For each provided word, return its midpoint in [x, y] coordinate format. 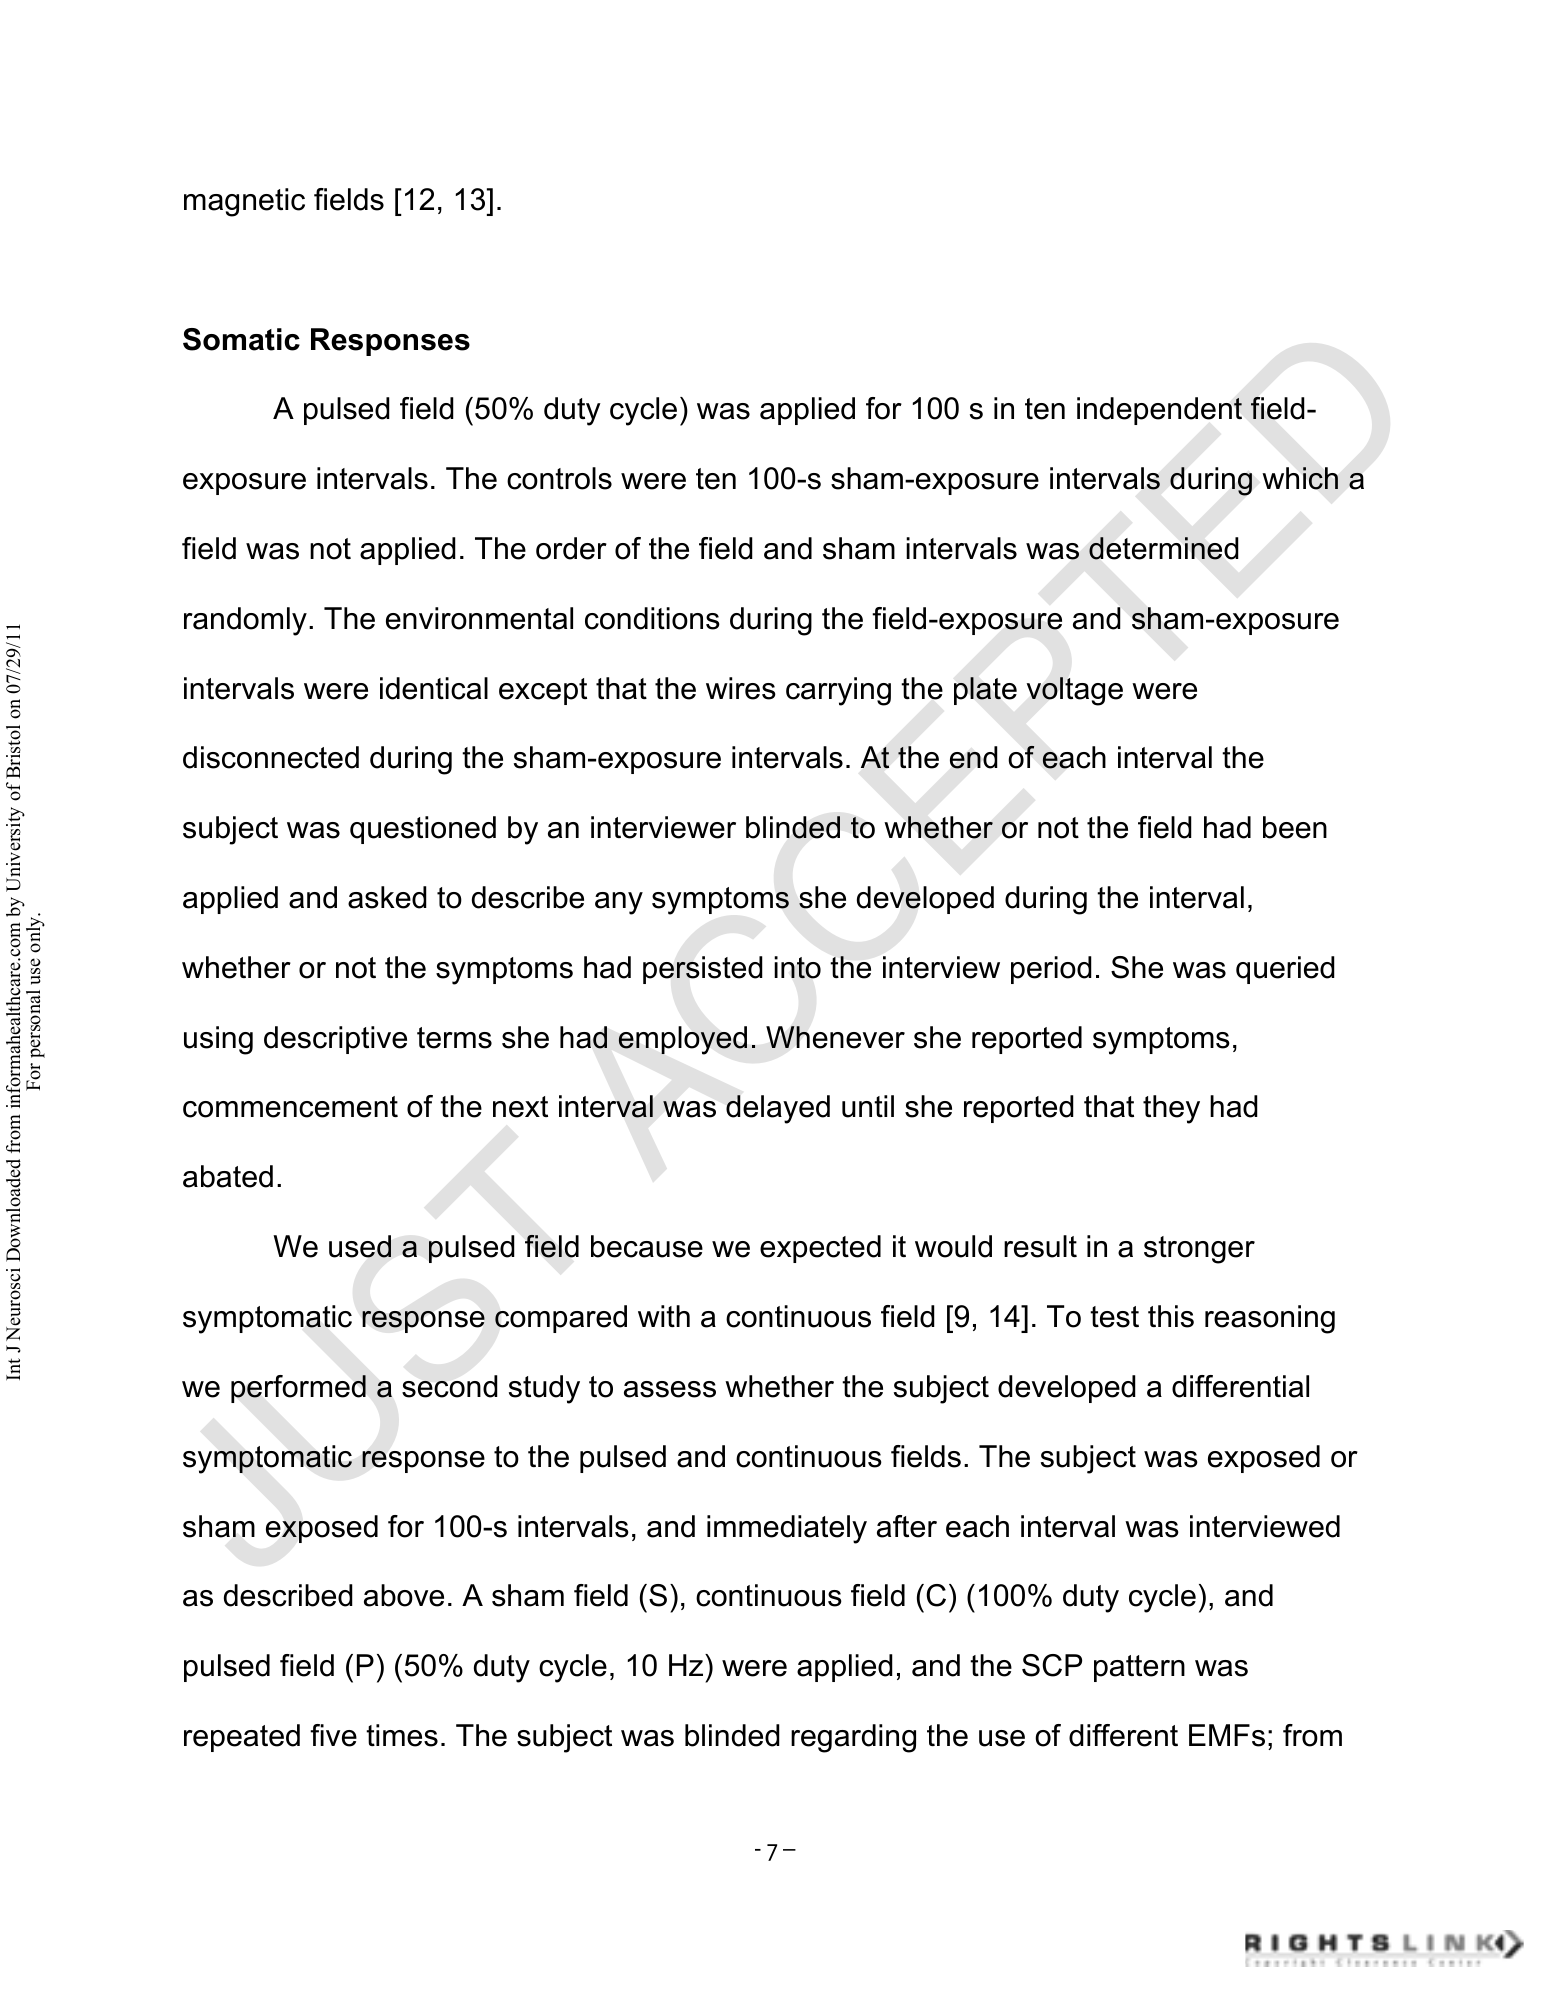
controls [559, 478]
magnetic [244, 202]
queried [1285, 970]
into [797, 967]
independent [1159, 411]
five [333, 1735]
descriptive [335, 1040]
